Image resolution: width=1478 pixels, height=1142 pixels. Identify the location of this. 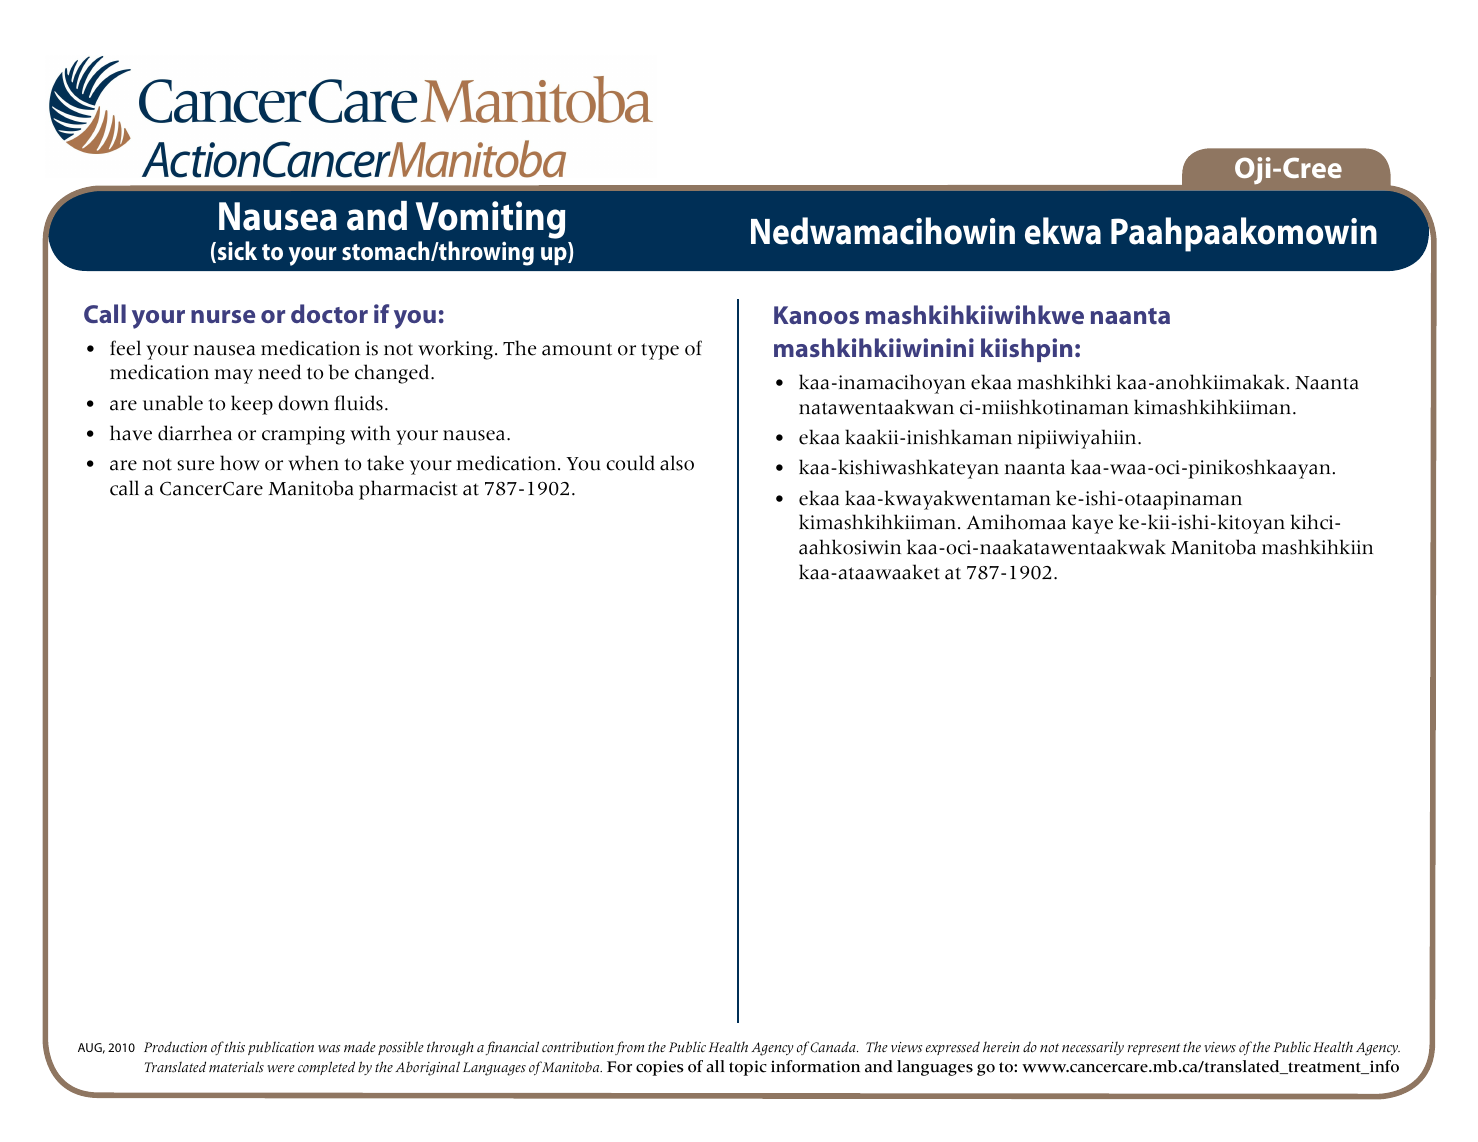
(235, 1047).
